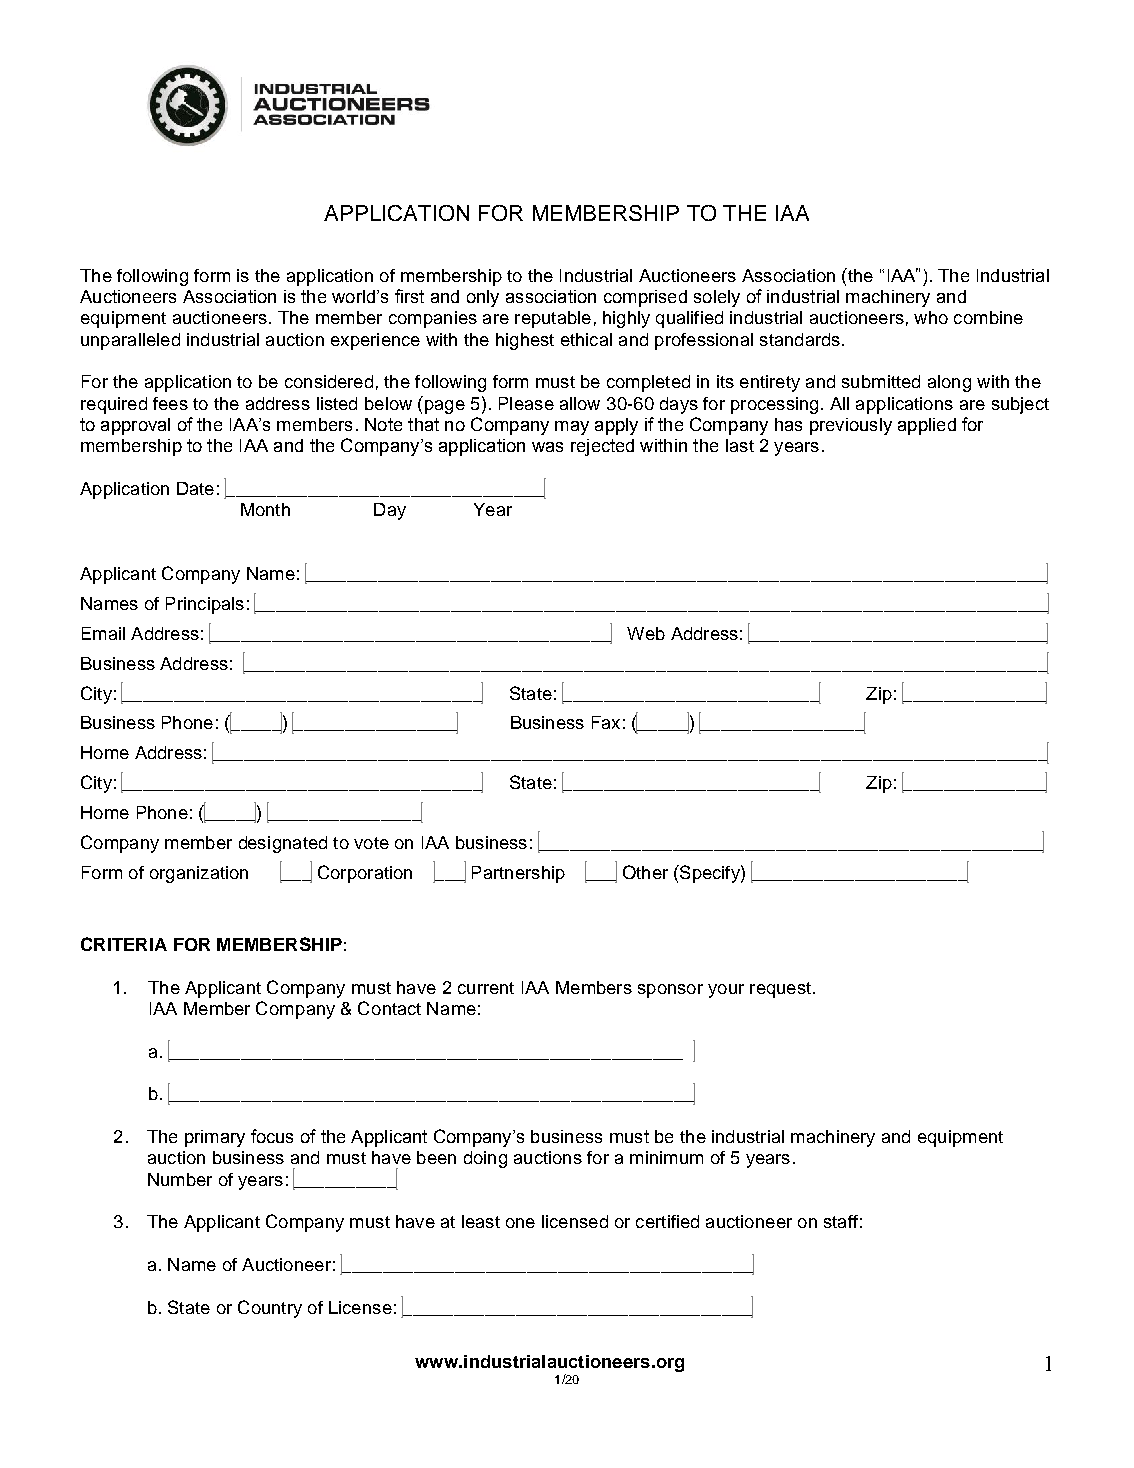 This document has height=1468, width=1134. What do you see at coordinates (927, 426) in the document?
I see `applied` at bounding box center [927, 426].
